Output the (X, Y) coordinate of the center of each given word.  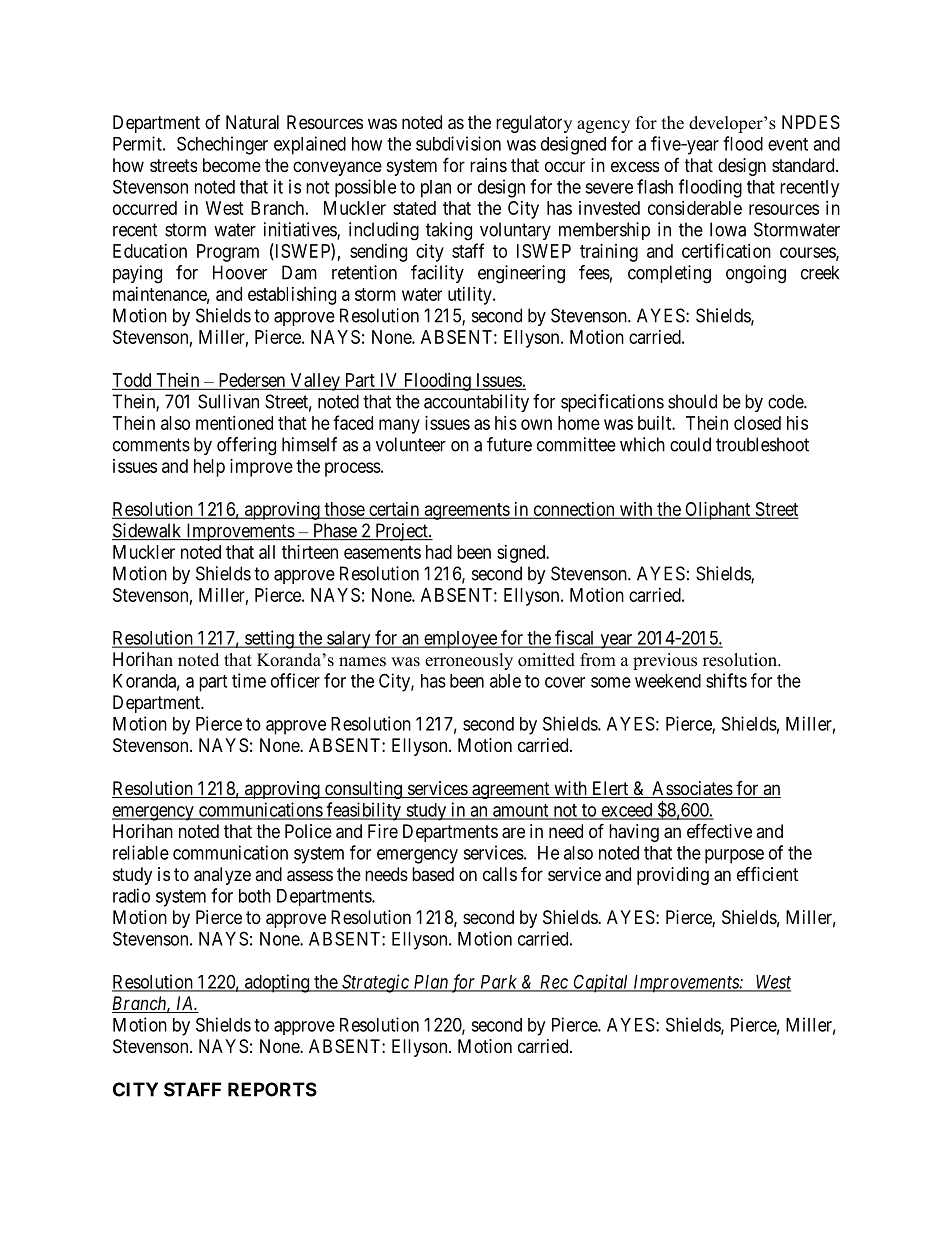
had (439, 552)
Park (498, 983)
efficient (767, 874)
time (249, 680)
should (692, 401)
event (788, 144)
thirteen (310, 552)
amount (521, 811)
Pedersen (252, 381)
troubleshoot (762, 444)
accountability (476, 403)
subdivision (458, 143)
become (232, 165)
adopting (277, 983)
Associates (692, 789)
